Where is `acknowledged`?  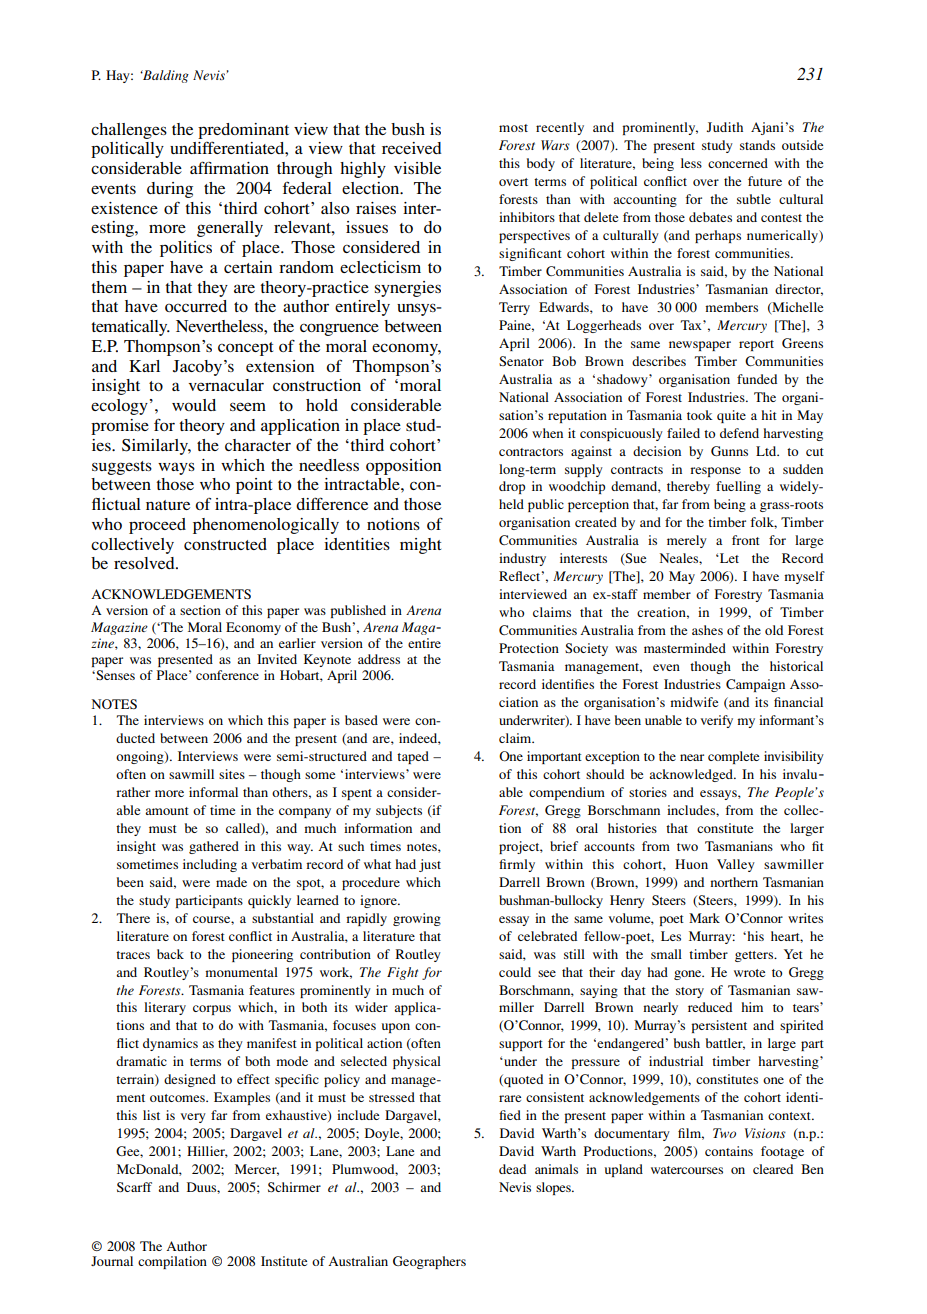
acknowledged is located at coordinates (692, 775).
